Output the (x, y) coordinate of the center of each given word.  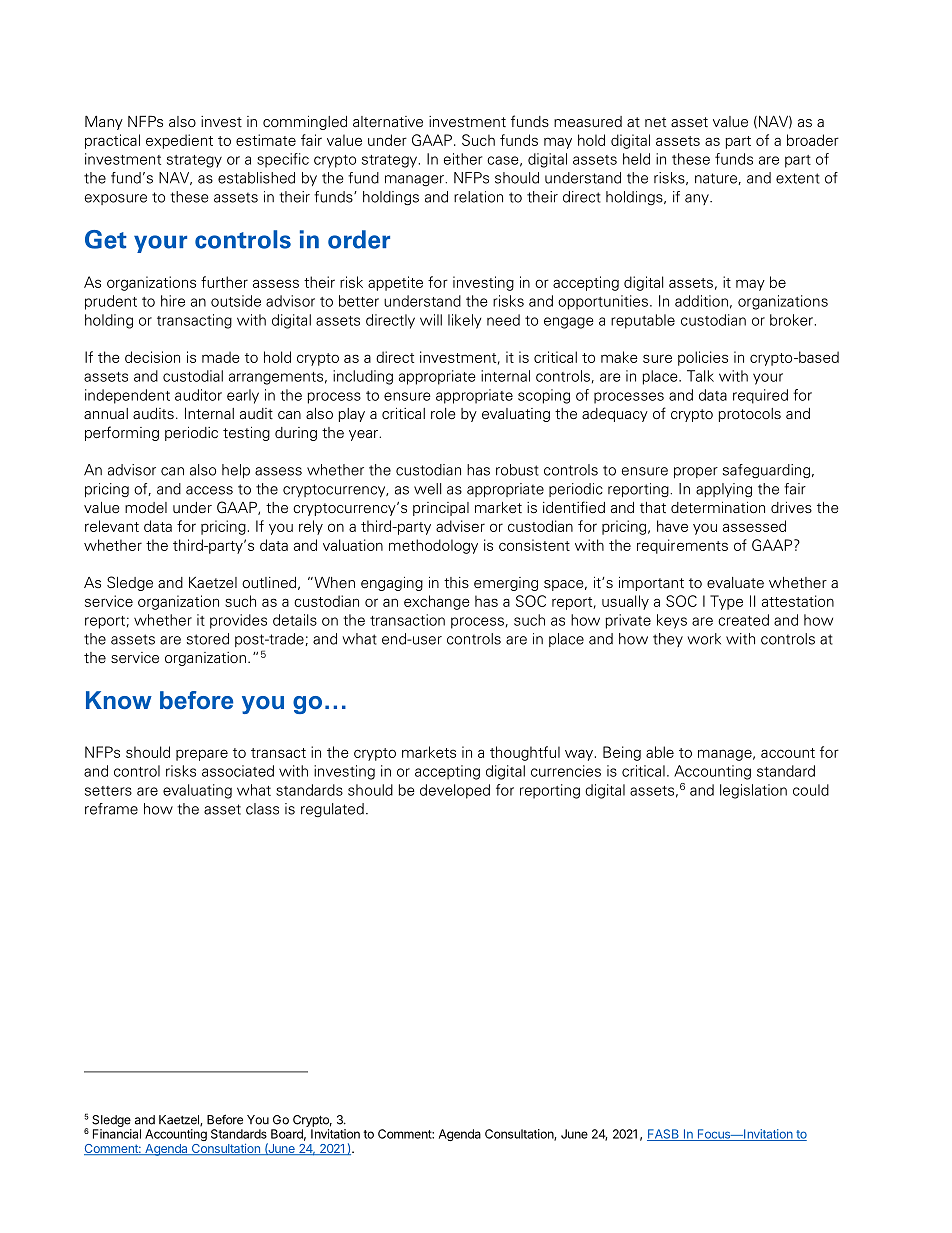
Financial (117, 1134)
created (743, 620)
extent (798, 178)
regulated (332, 810)
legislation (753, 791)
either (463, 159)
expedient (179, 141)
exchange (437, 602)
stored (208, 639)
